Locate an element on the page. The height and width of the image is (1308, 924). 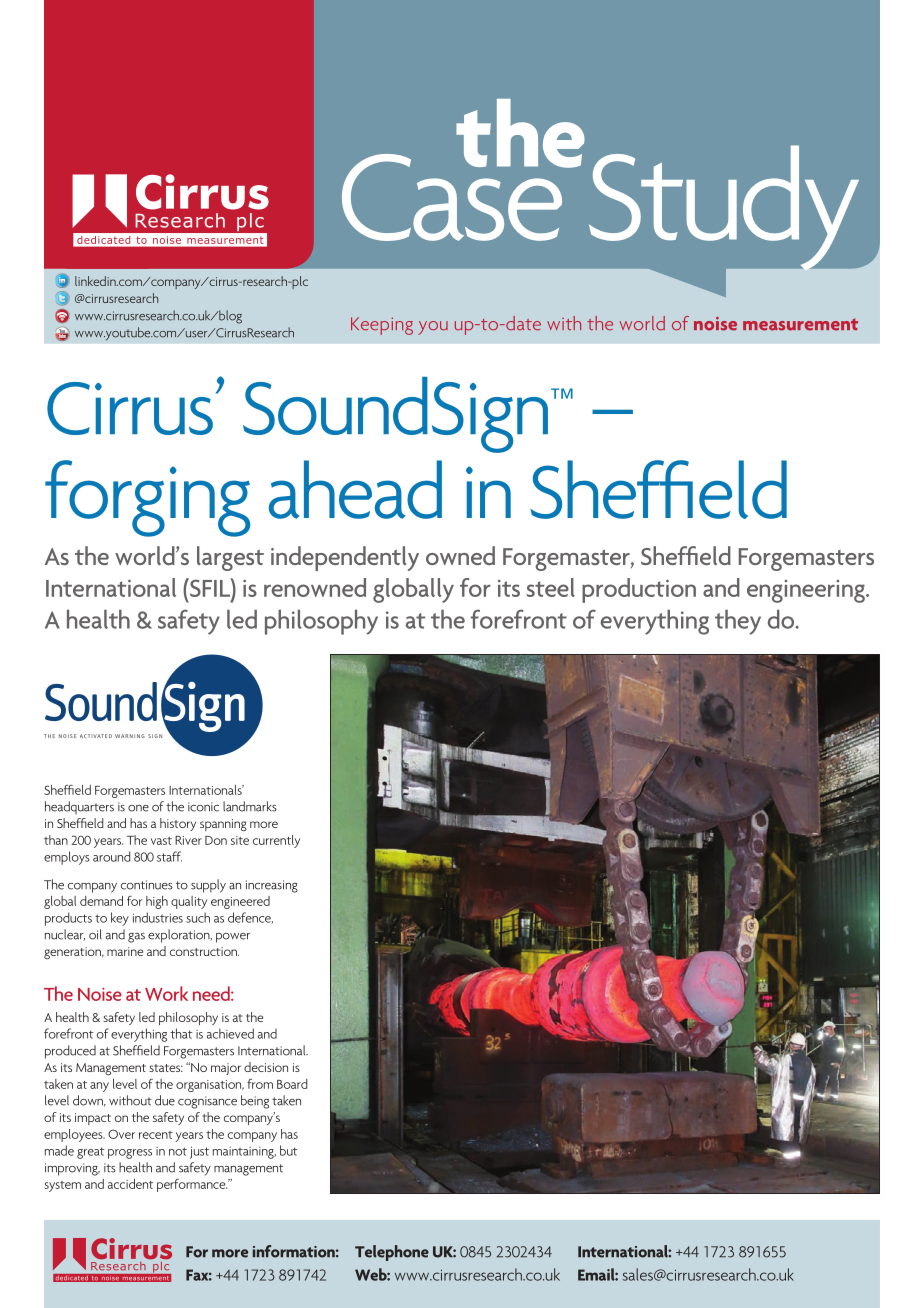
production is located at coordinates (639, 590).
